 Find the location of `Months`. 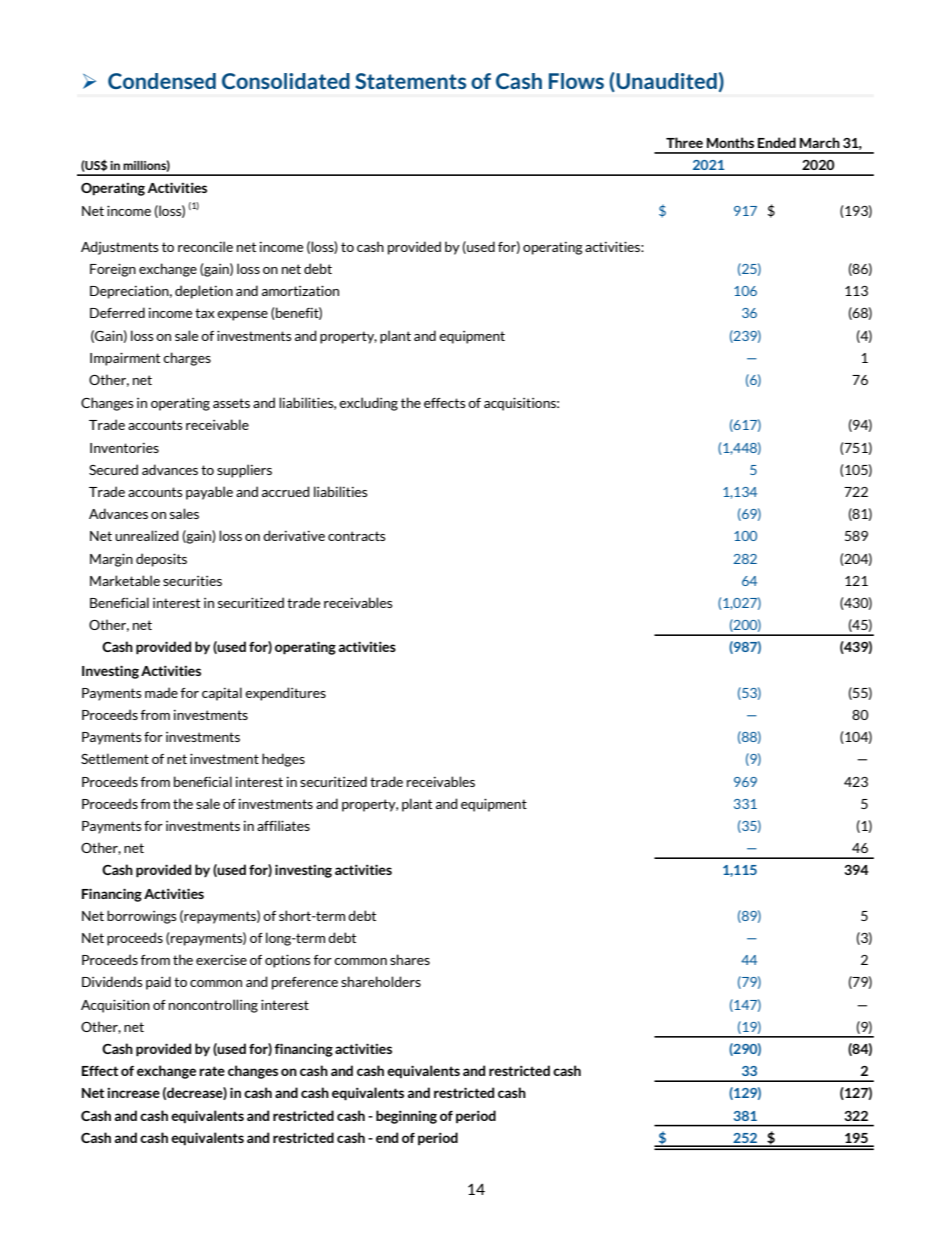

Months is located at coordinates (730, 142).
